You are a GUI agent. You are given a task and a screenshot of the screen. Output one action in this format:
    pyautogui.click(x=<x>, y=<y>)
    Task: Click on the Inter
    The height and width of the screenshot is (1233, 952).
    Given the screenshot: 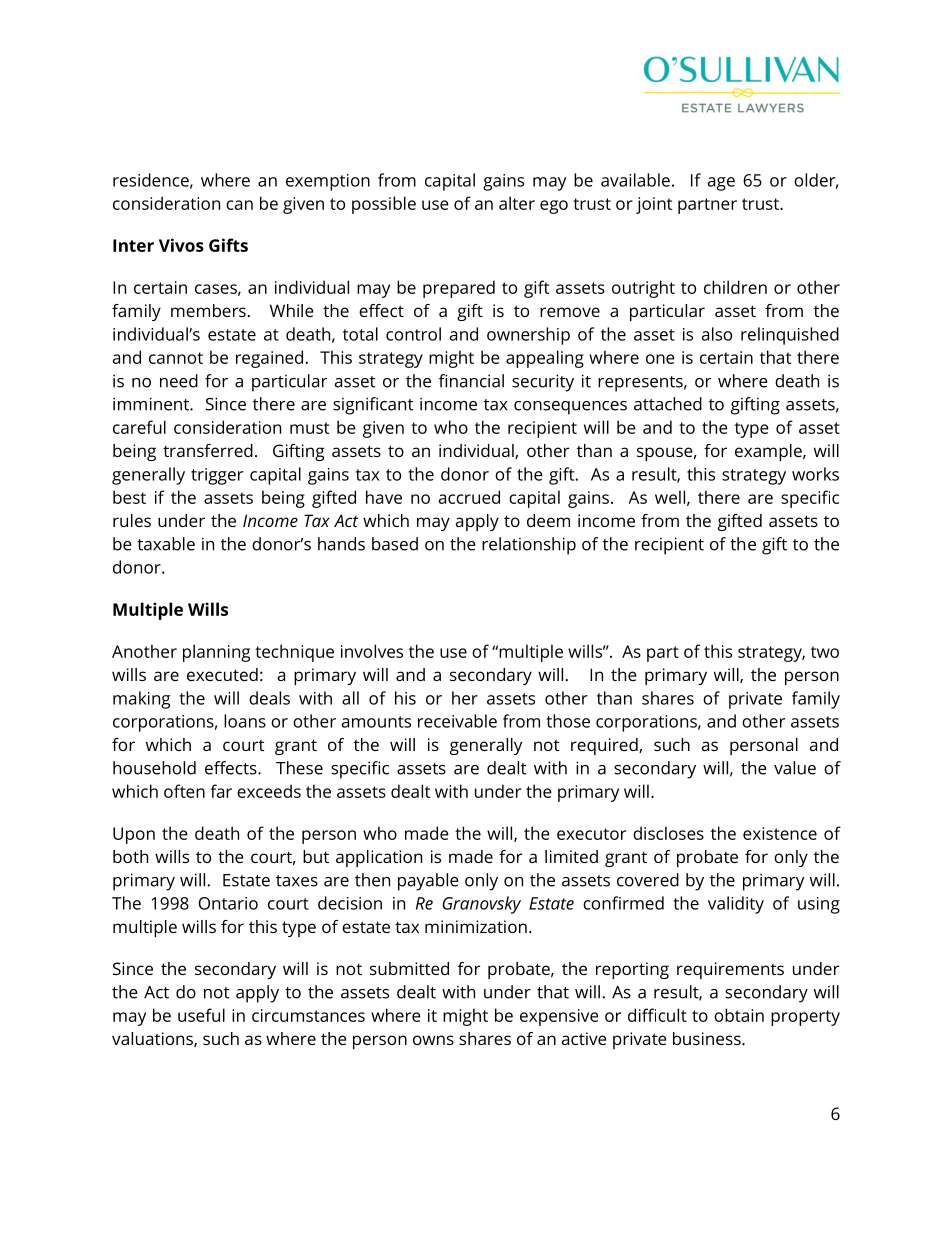 What is the action you would take?
    pyautogui.click(x=133, y=245)
